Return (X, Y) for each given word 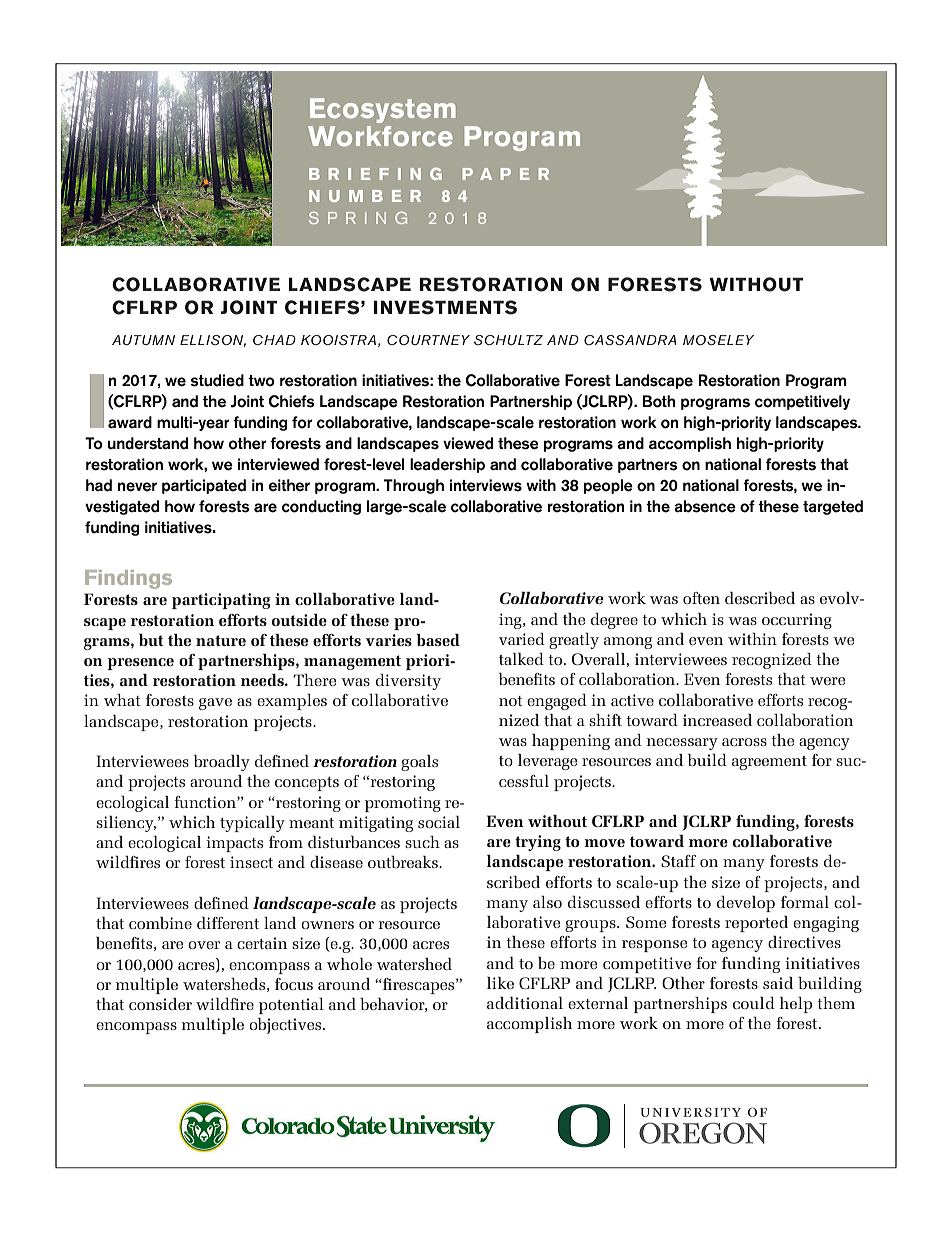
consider (160, 1004)
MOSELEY (718, 340)
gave (215, 704)
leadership (447, 465)
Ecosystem (383, 110)
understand (148, 443)
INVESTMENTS (445, 307)
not (511, 701)
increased (717, 720)
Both (659, 401)
